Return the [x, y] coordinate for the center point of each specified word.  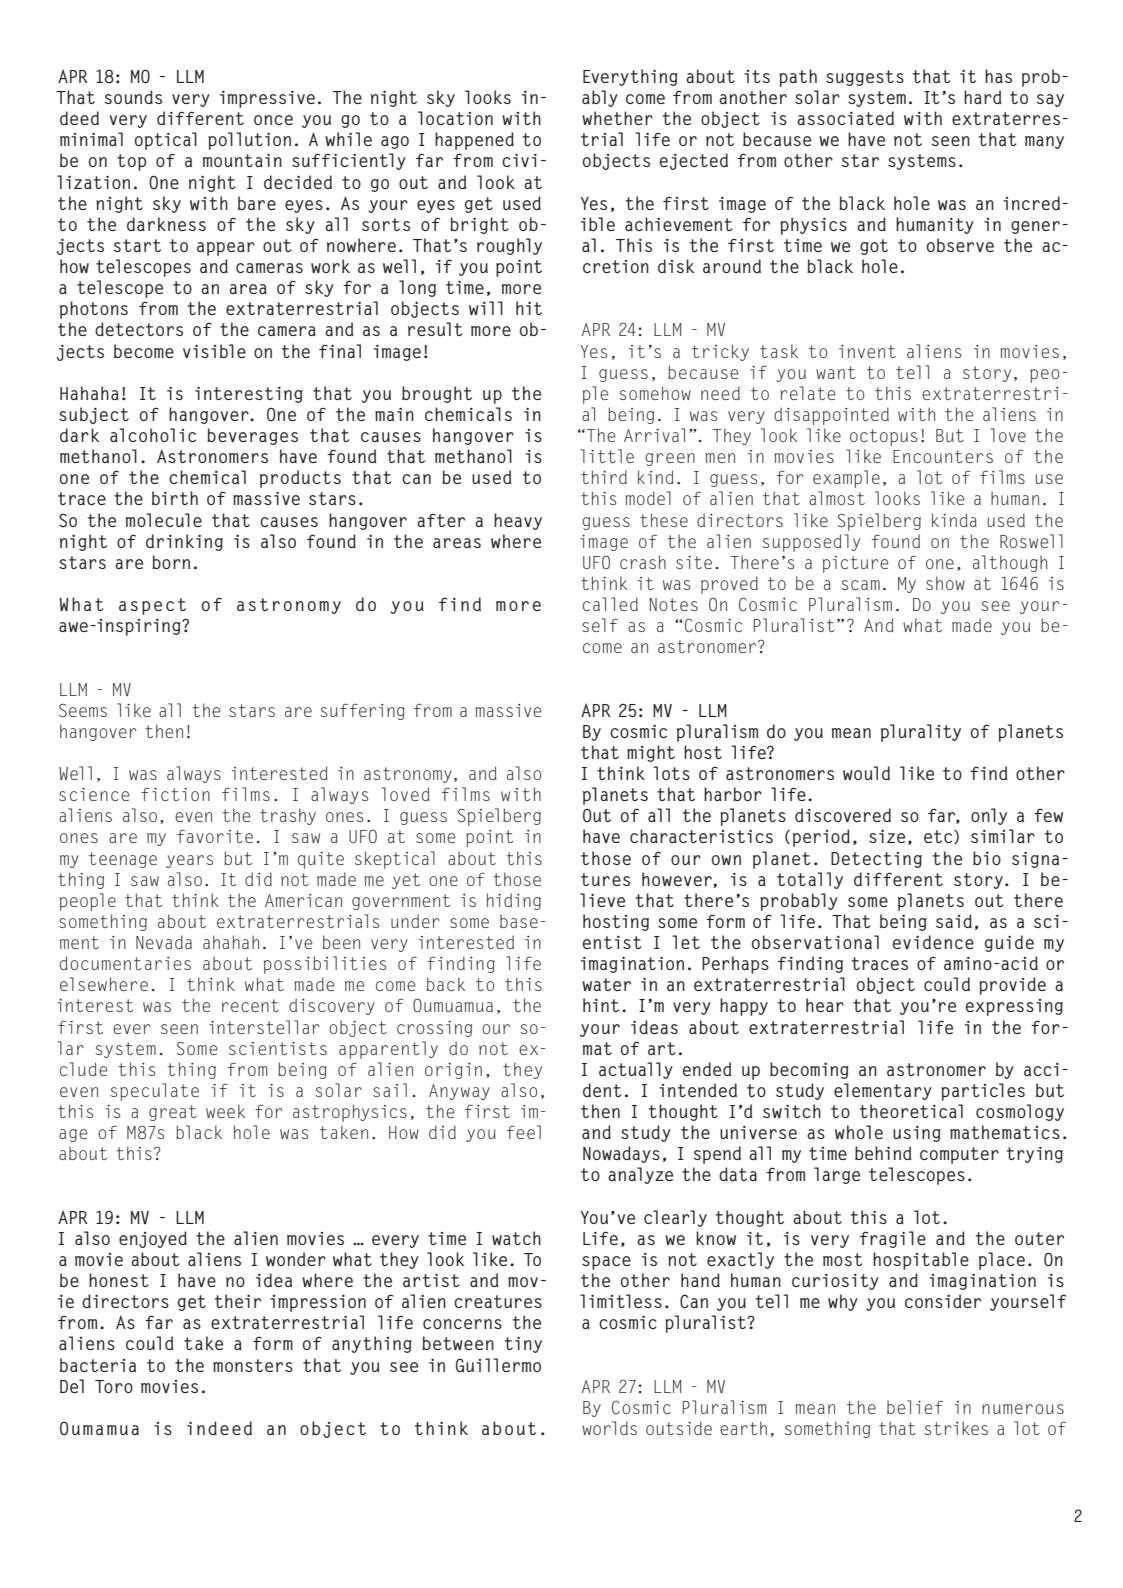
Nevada [164, 942]
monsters [253, 1365]
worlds [609, 1428]
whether [617, 118]
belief [915, 1407]
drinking [184, 542]
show [945, 583]
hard [982, 97]
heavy [518, 521]
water [606, 984]
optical [166, 141]
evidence [933, 942]
